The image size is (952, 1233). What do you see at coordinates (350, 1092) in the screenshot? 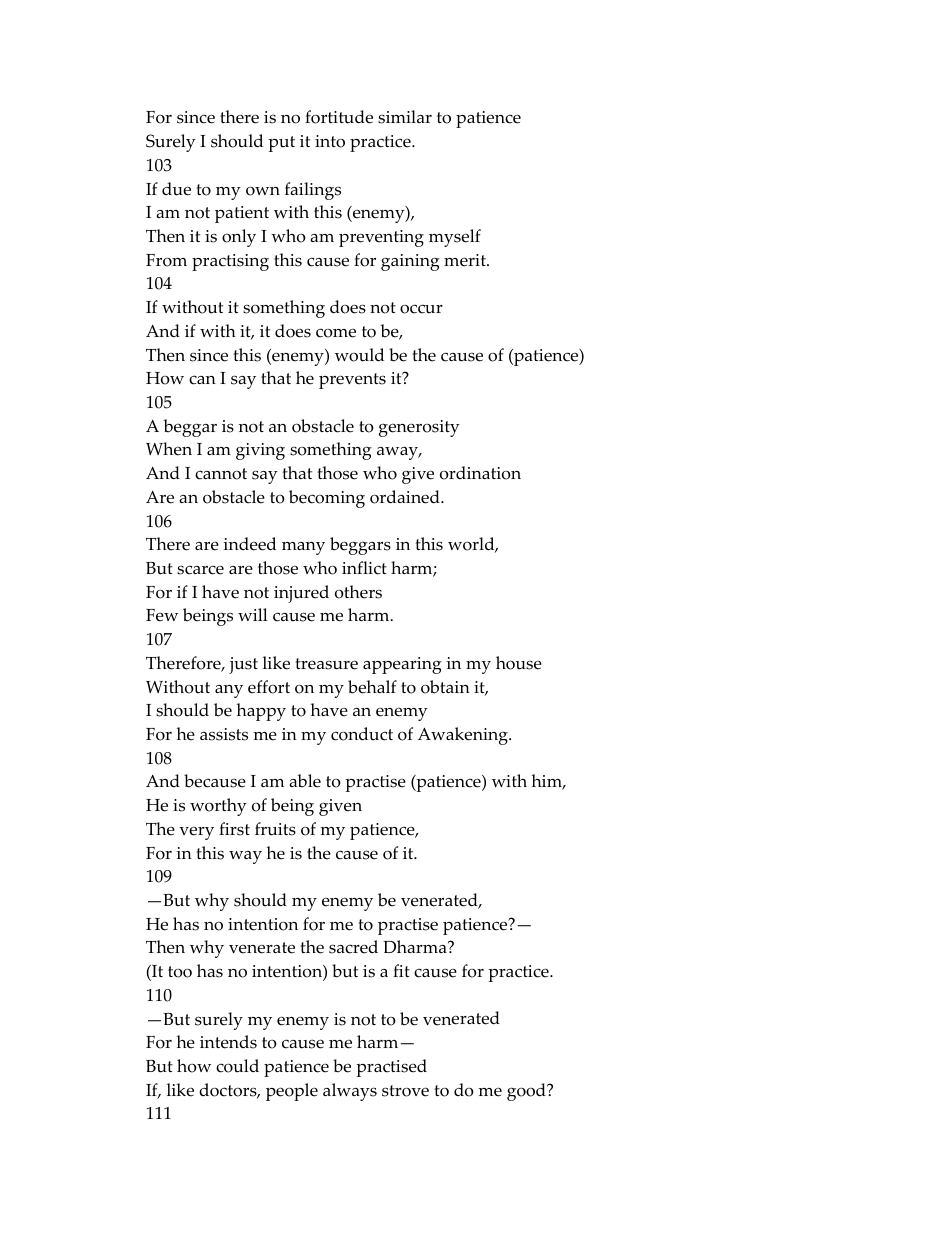
I see `always` at bounding box center [350, 1092].
